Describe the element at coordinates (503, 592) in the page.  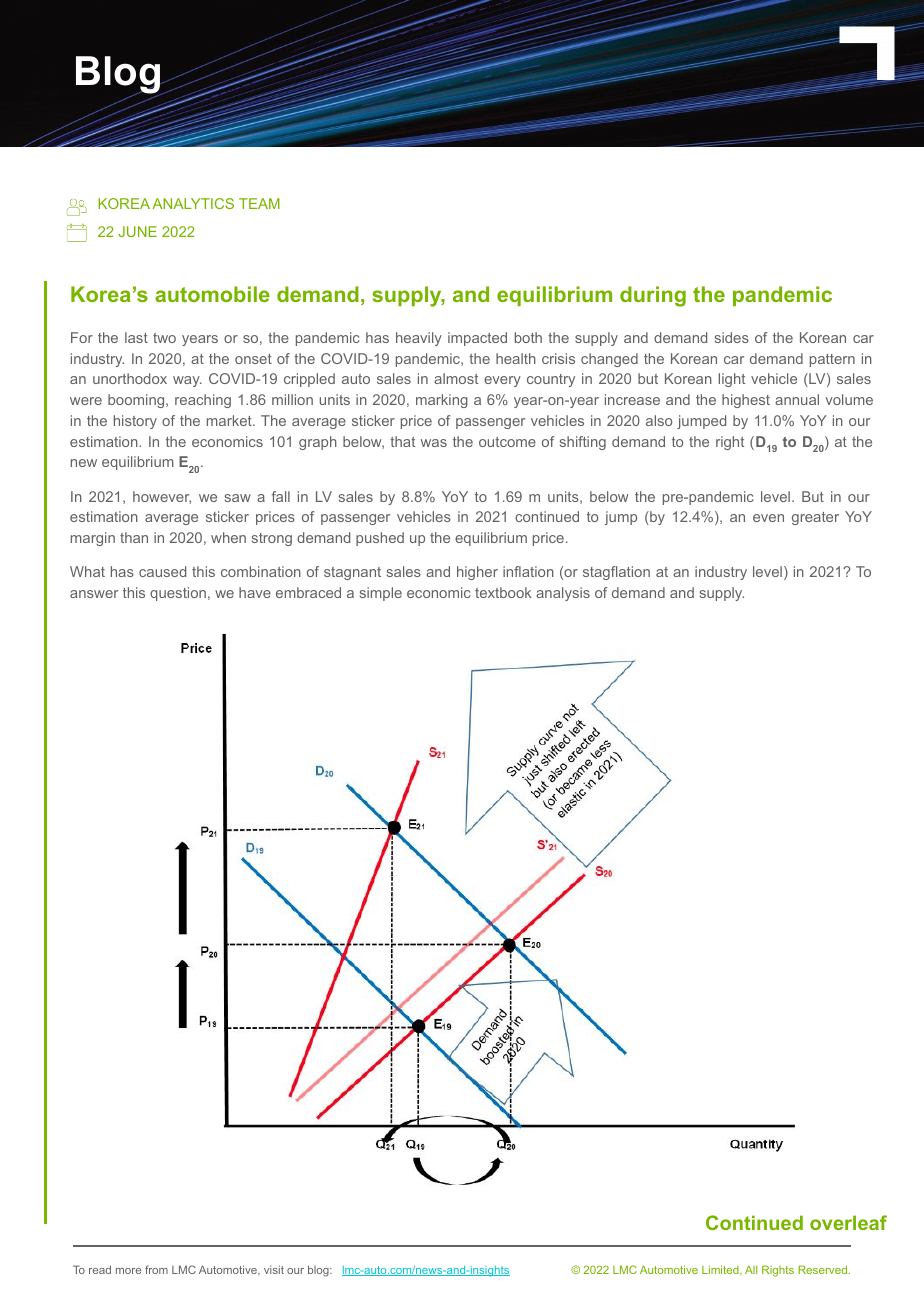
I see `textbook` at that location.
